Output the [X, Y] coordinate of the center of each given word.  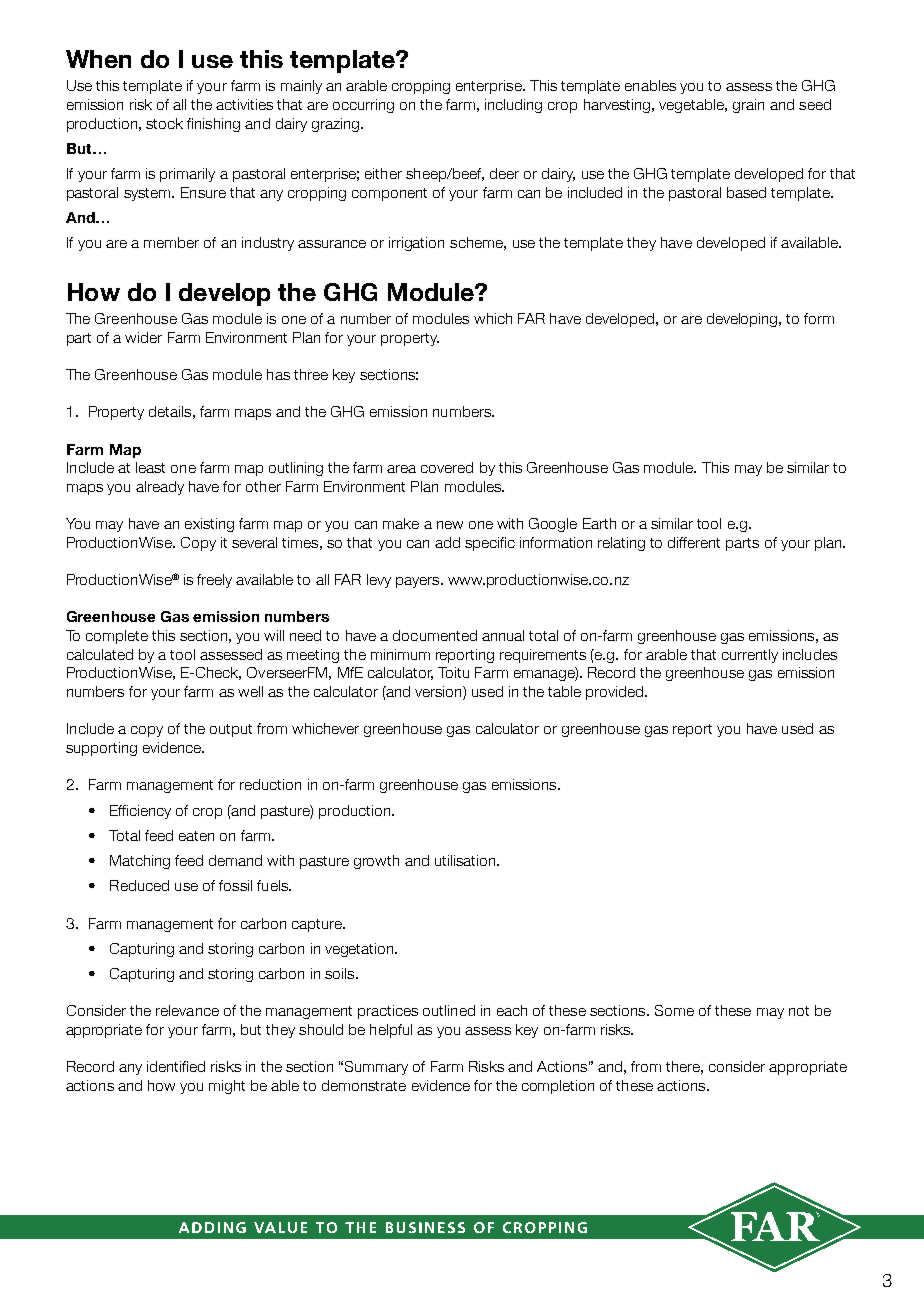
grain [748, 106]
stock [164, 123]
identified [176, 1066]
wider [143, 337]
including [513, 106]
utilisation [466, 860]
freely [214, 581]
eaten [196, 836]
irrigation [416, 244]
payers [419, 582]
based [746, 192]
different [694, 542]
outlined [449, 1010]
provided [614, 693]
